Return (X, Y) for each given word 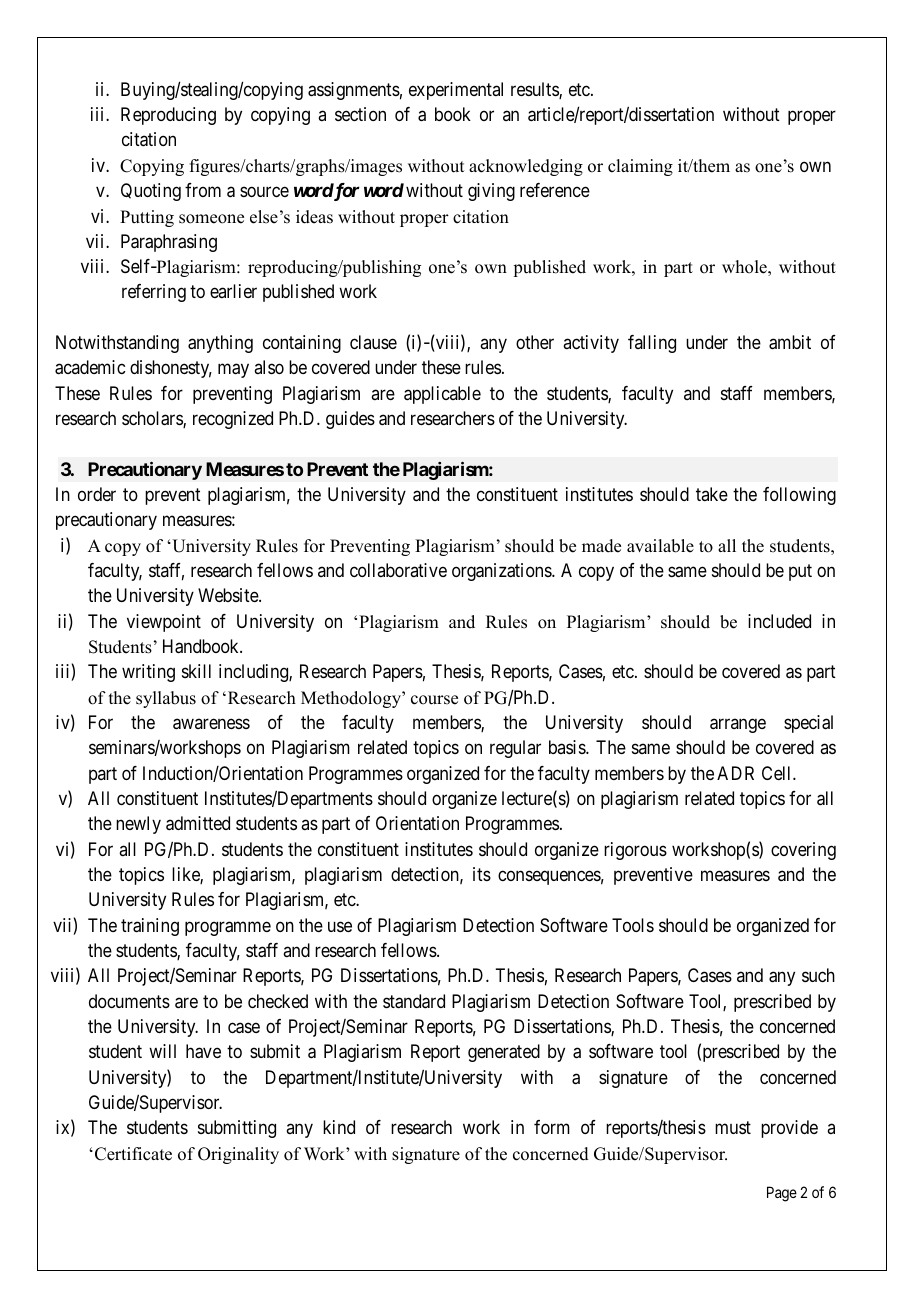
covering (803, 851)
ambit (790, 342)
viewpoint (164, 623)
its (482, 874)
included (779, 621)
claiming (640, 167)
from (203, 190)
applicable (442, 395)
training (150, 927)
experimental (456, 91)
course (434, 700)
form (552, 1127)
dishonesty (171, 369)
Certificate (133, 1154)
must (733, 1128)
